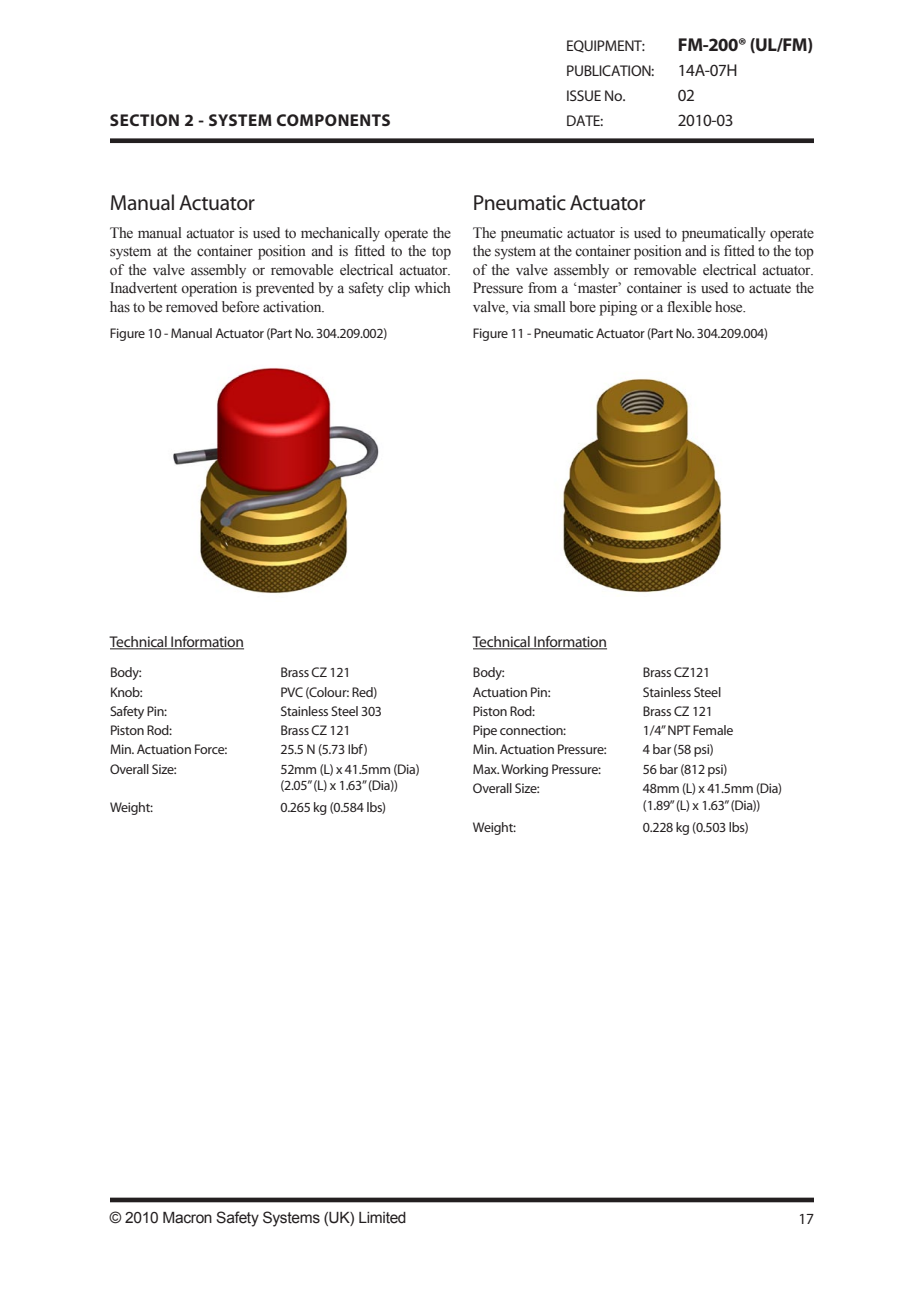  I want to click on Female, so click(713, 730).
